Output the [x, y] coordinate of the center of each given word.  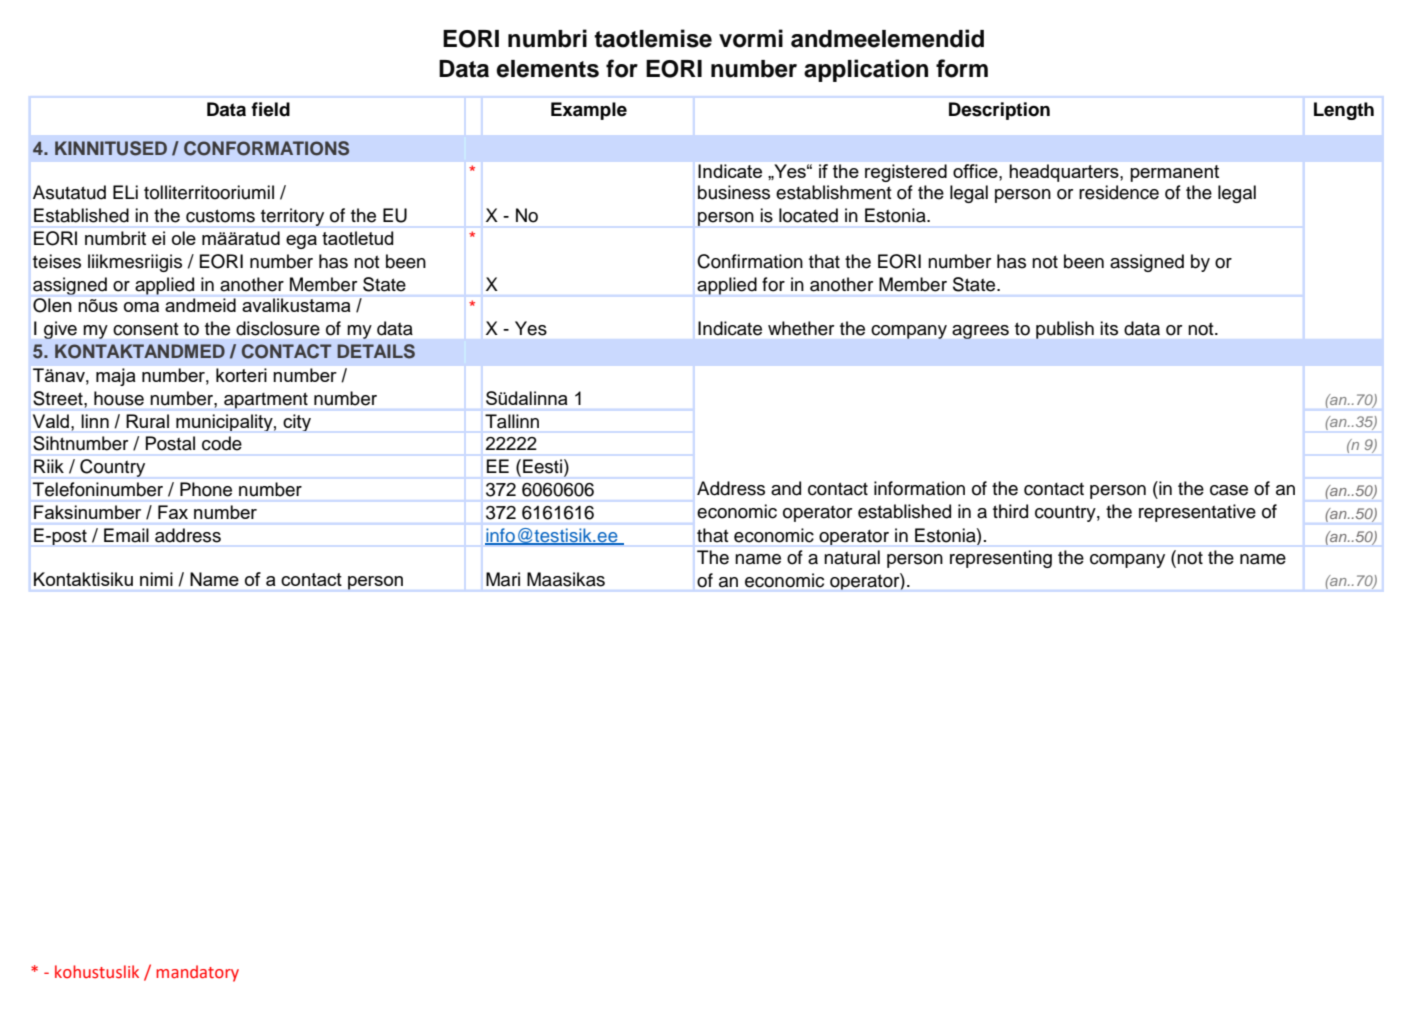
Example [589, 111]
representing [1001, 559]
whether [801, 328]
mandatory [197, 973]
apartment [266, 400]
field [270, 109]
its [1109, 328]
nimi [156, 579]
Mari [503, 579]
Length [1344, 111]
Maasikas [566, 579]
